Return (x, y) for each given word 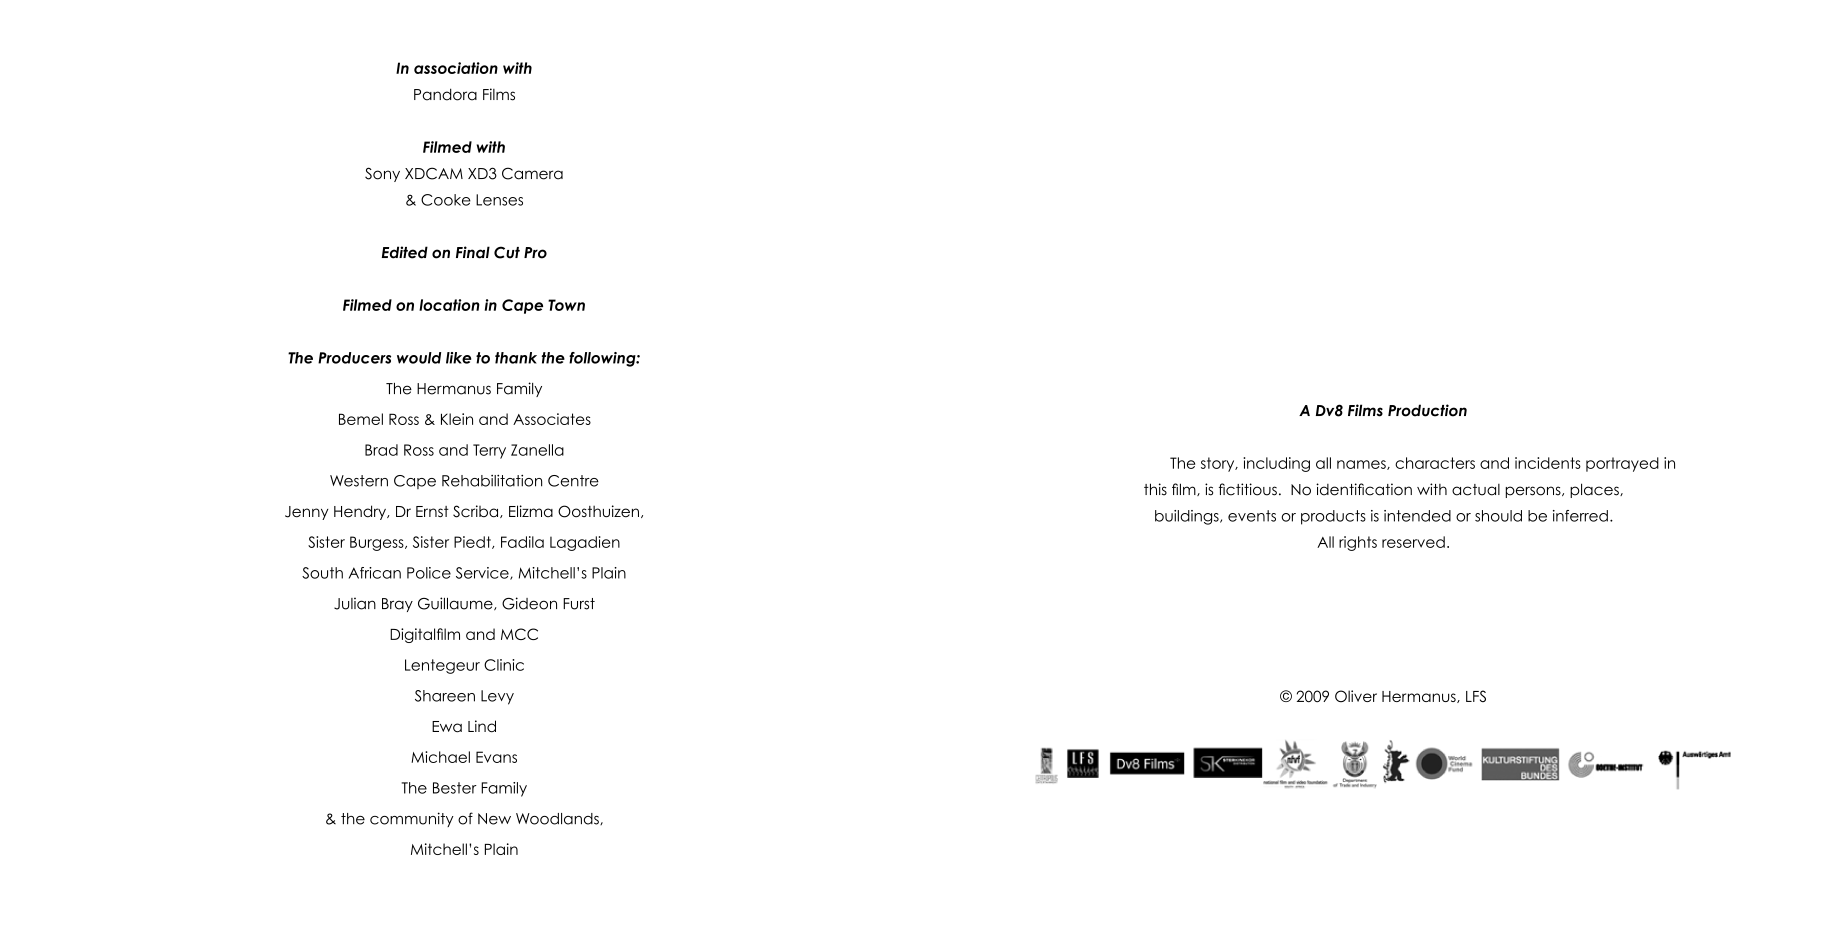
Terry (489, 451)
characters (1435, 463)
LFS (1476, 696)
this (1155, 489)
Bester (455, 788)
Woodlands (558, 819)
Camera (532, 173)
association (456, 68)
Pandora (445, 94)
